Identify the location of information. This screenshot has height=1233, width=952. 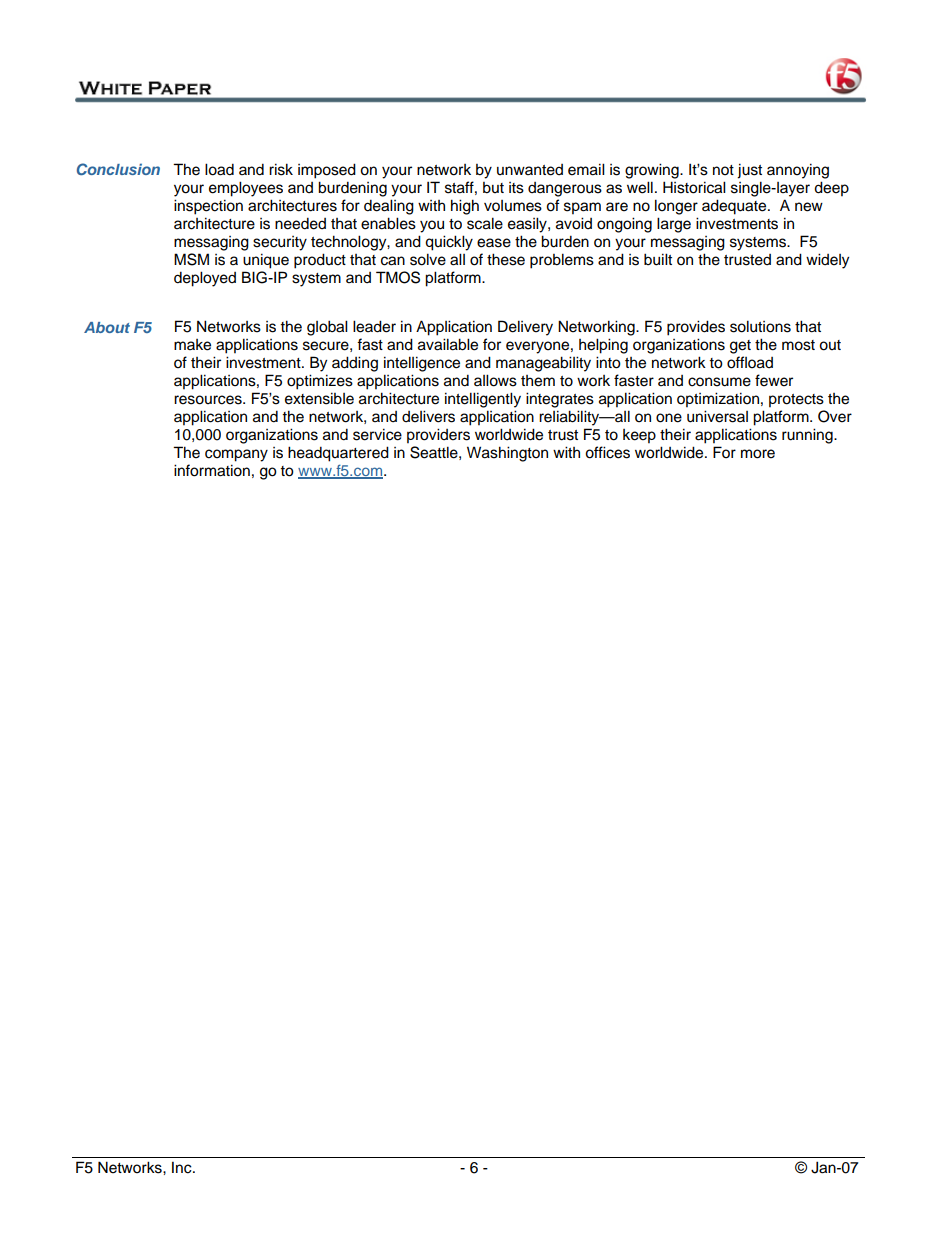
(212, 470).
